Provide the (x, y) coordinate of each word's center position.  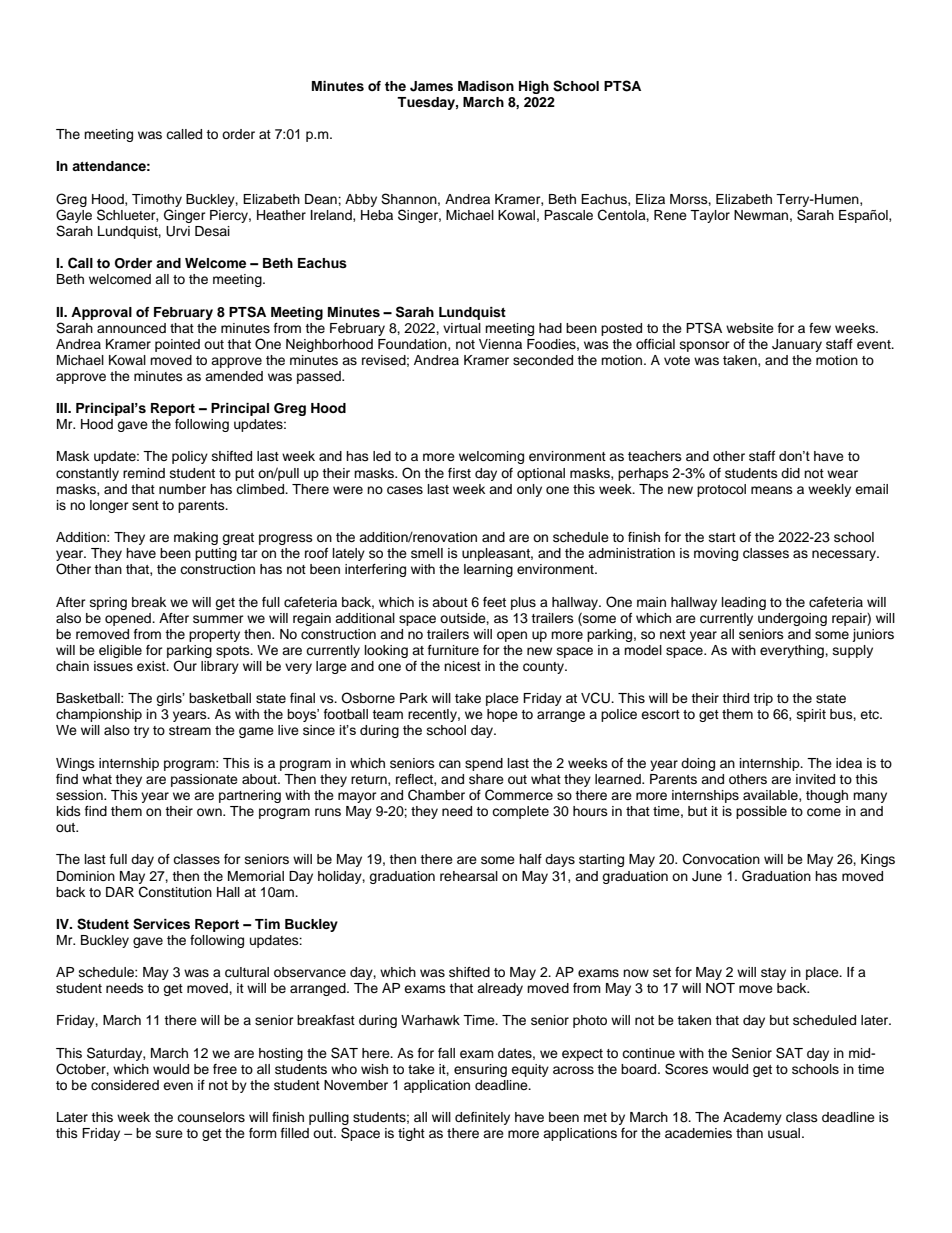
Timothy (157, 200)
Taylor (710, 216)
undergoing (792, 619)
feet (494, 602)
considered (125, 1085)
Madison (486, 86)
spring (108, 603)
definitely (482, 1118)
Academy (752, 1118)
